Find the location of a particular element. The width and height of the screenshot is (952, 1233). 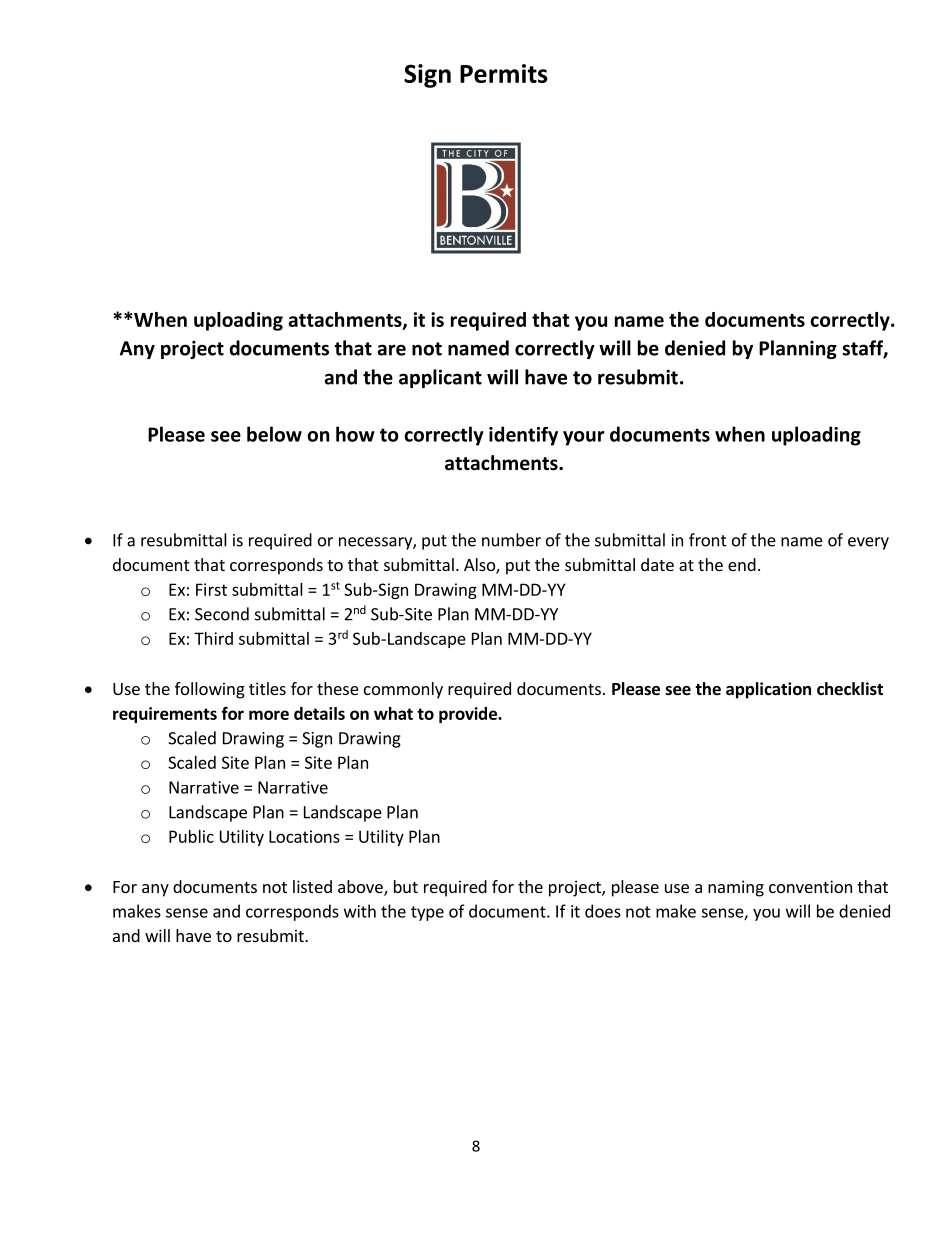

listed is located at coordinates (312, 886).
